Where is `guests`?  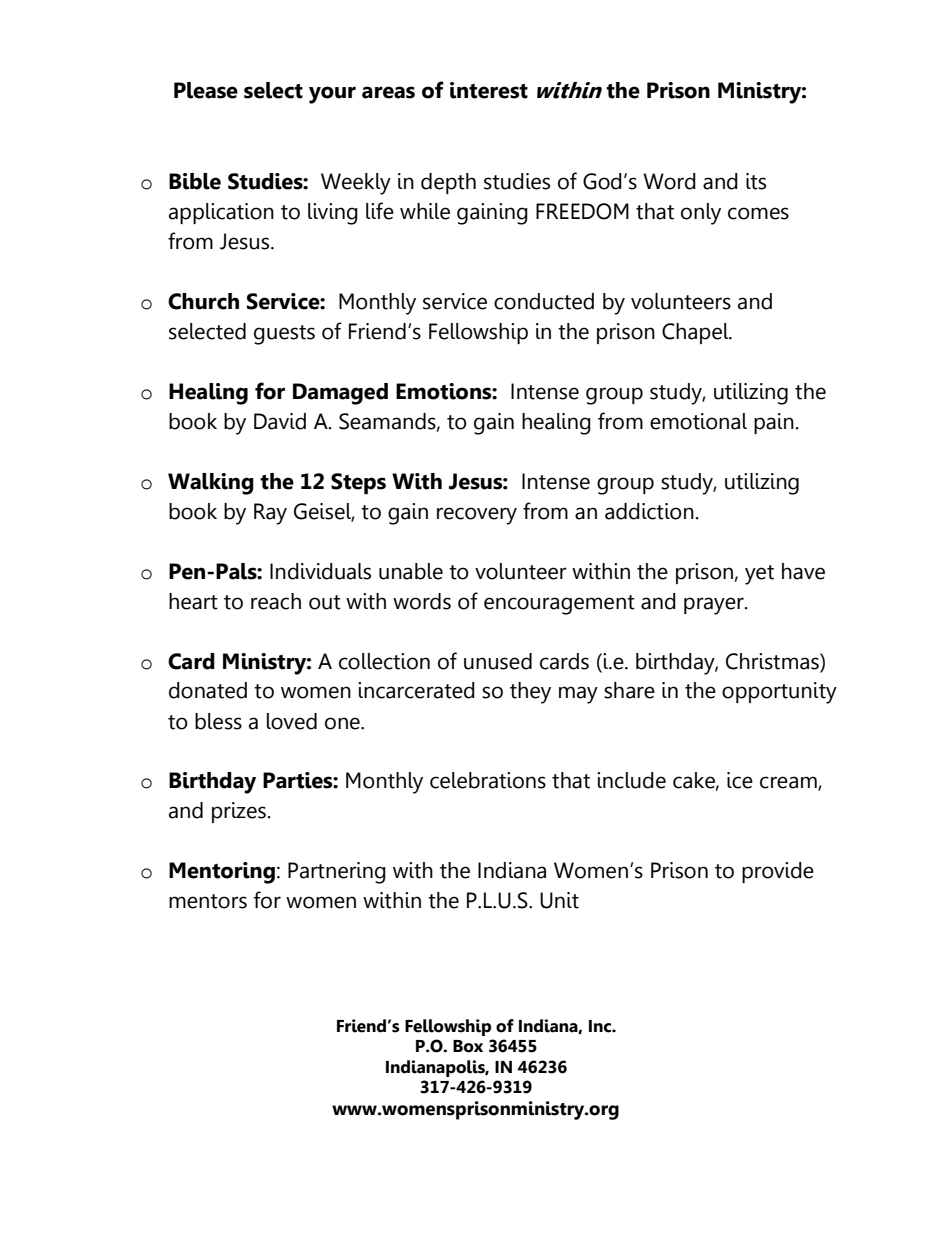
guests is located at coordinates (284, 335).
